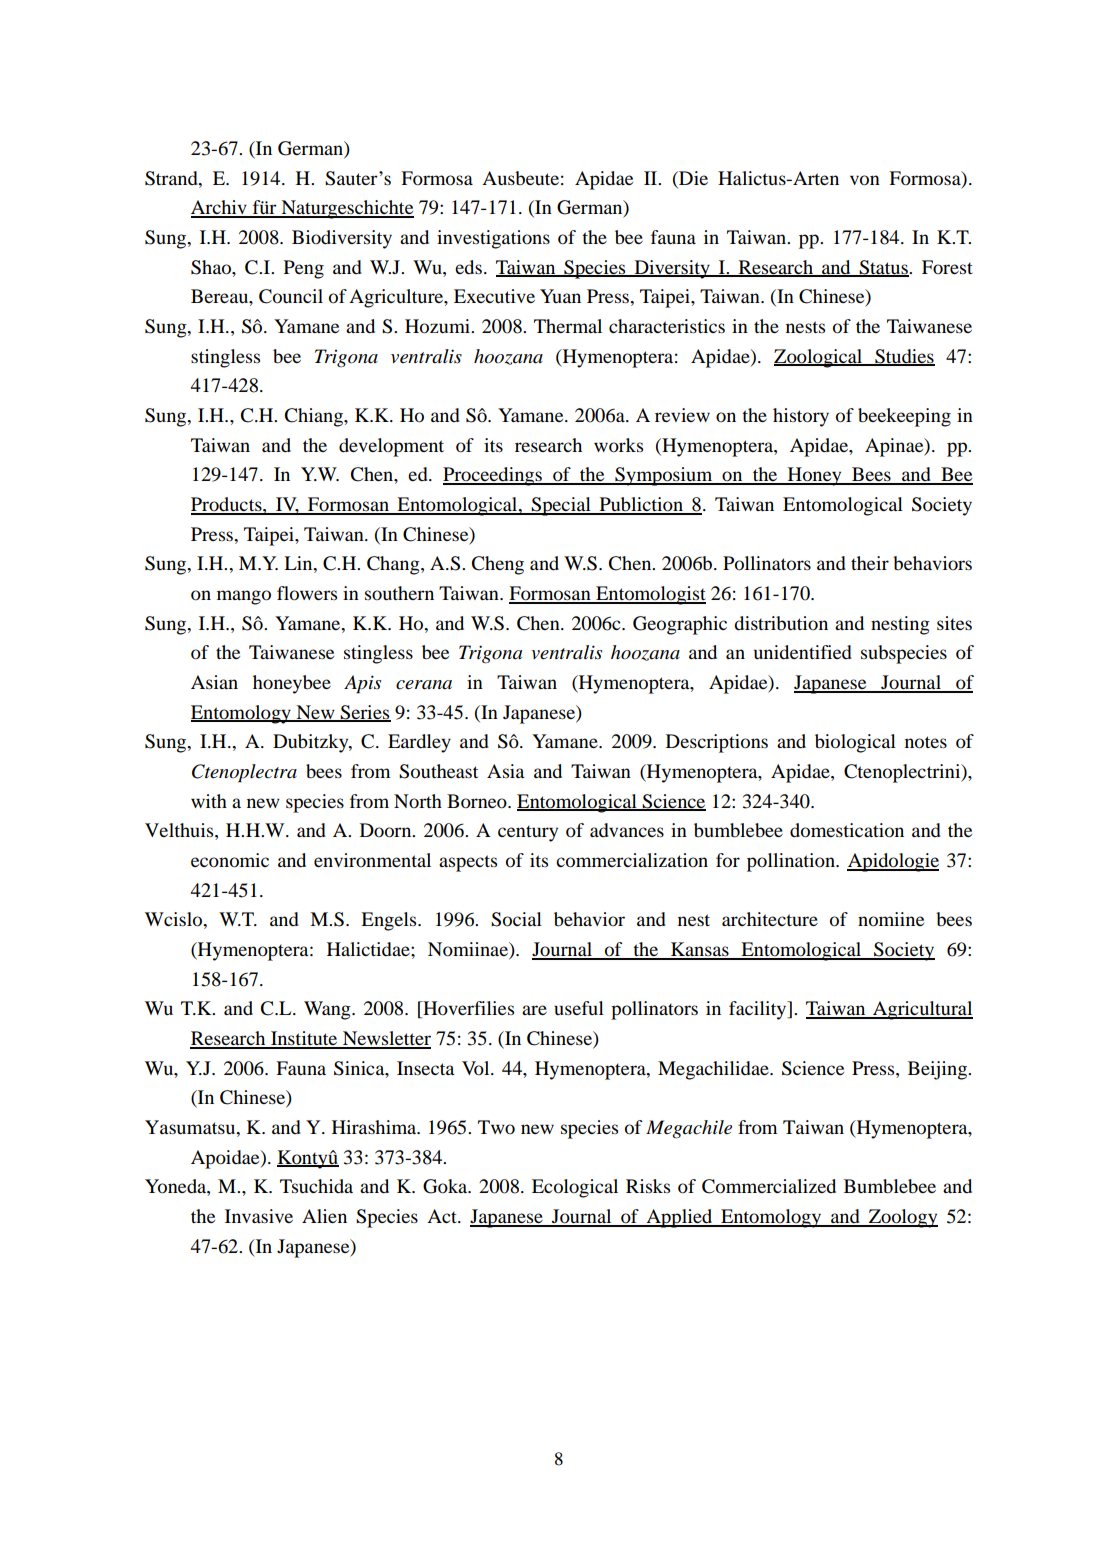  Describe the element at coordinates (855, 743) in the document. I see `biological` at that location.
